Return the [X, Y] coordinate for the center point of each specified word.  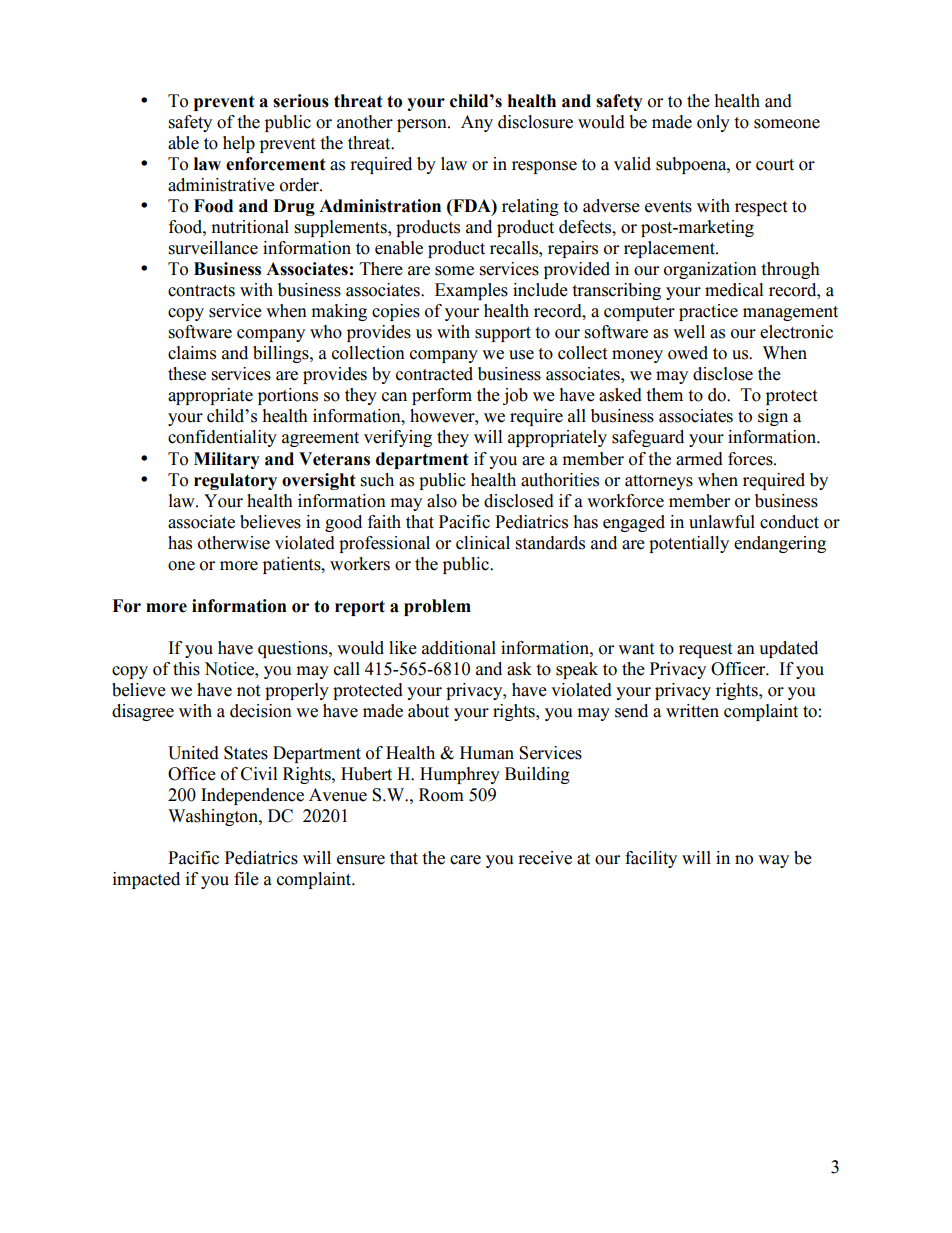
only [713, 123]
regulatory [235, 481]
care [465, 860]
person [423, 125]
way [773, 861]
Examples [471, 291]
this [186, 669]
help [239, 144]
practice [708, 312]
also [442, 501]
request [705, 650]
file [246, 879]
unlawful [722, 522]
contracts [201, 291]
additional [459, 648]
